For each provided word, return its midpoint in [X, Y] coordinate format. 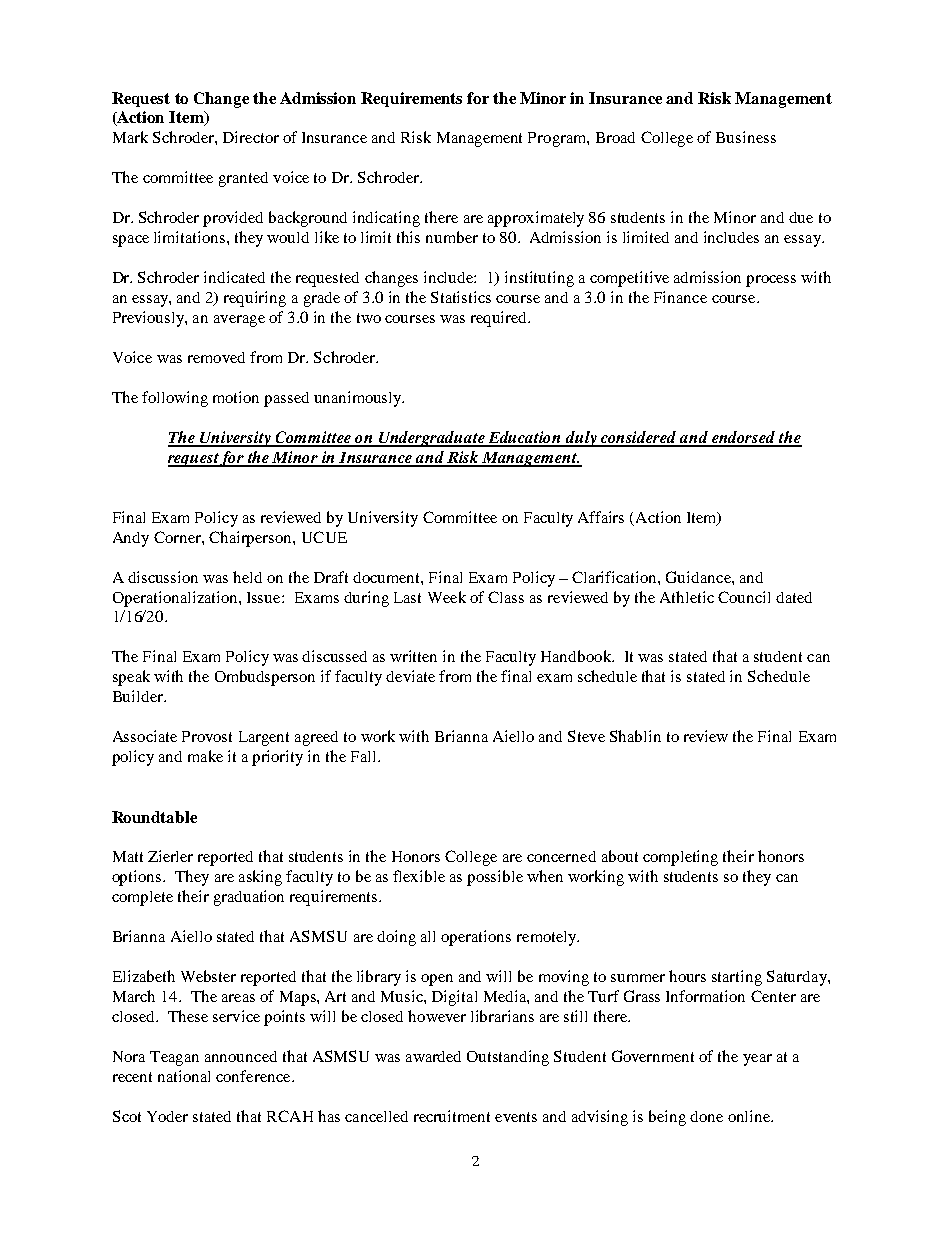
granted [243, 179]
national [184, 1076]
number [452, 237]
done [706, 1116]
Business [746, 137]
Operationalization [176, 599]
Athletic [687, 597]
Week [447, 597]
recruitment [452, 1116]
